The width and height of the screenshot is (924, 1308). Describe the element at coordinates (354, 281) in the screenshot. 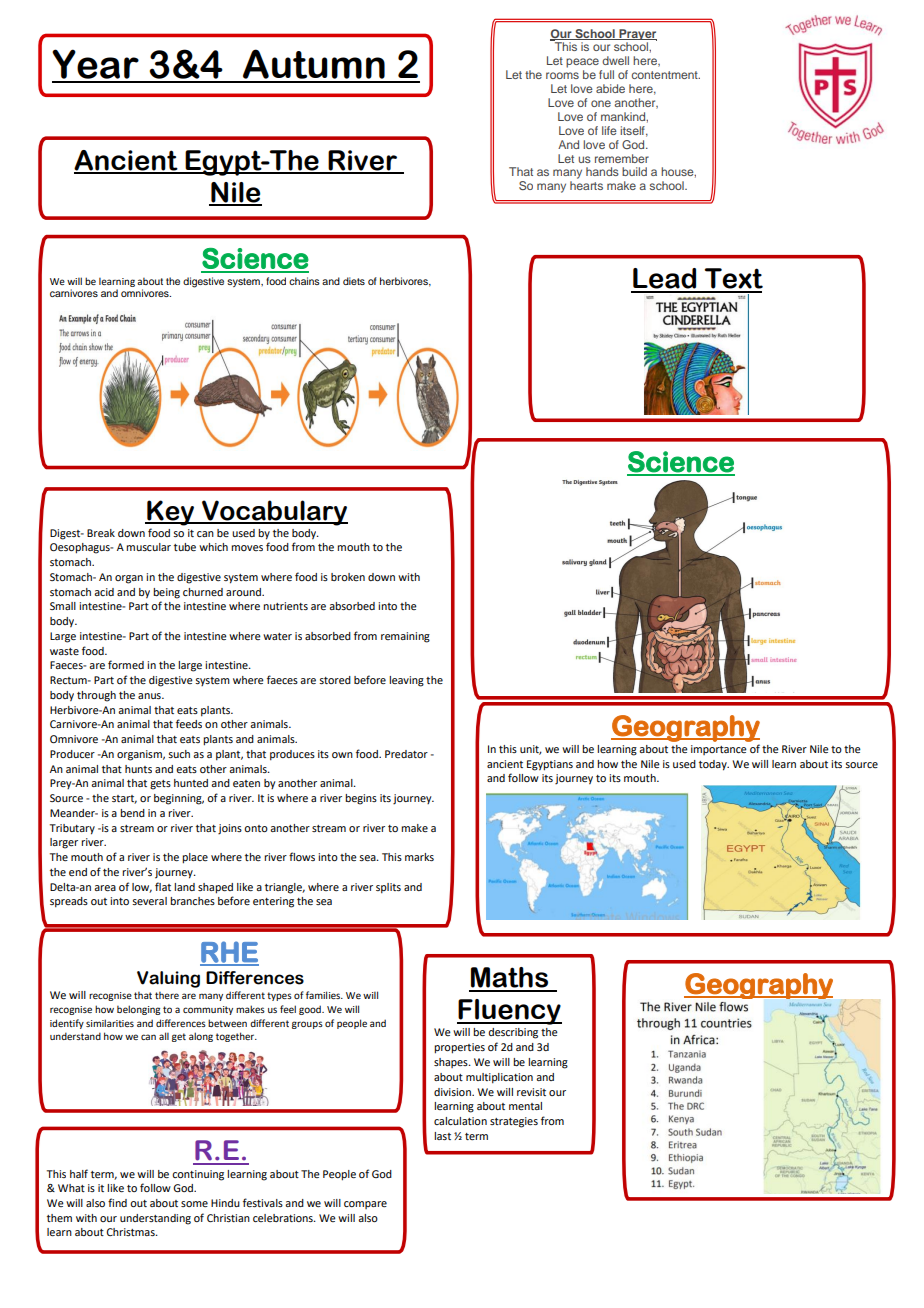

I see `diets` at that location.
